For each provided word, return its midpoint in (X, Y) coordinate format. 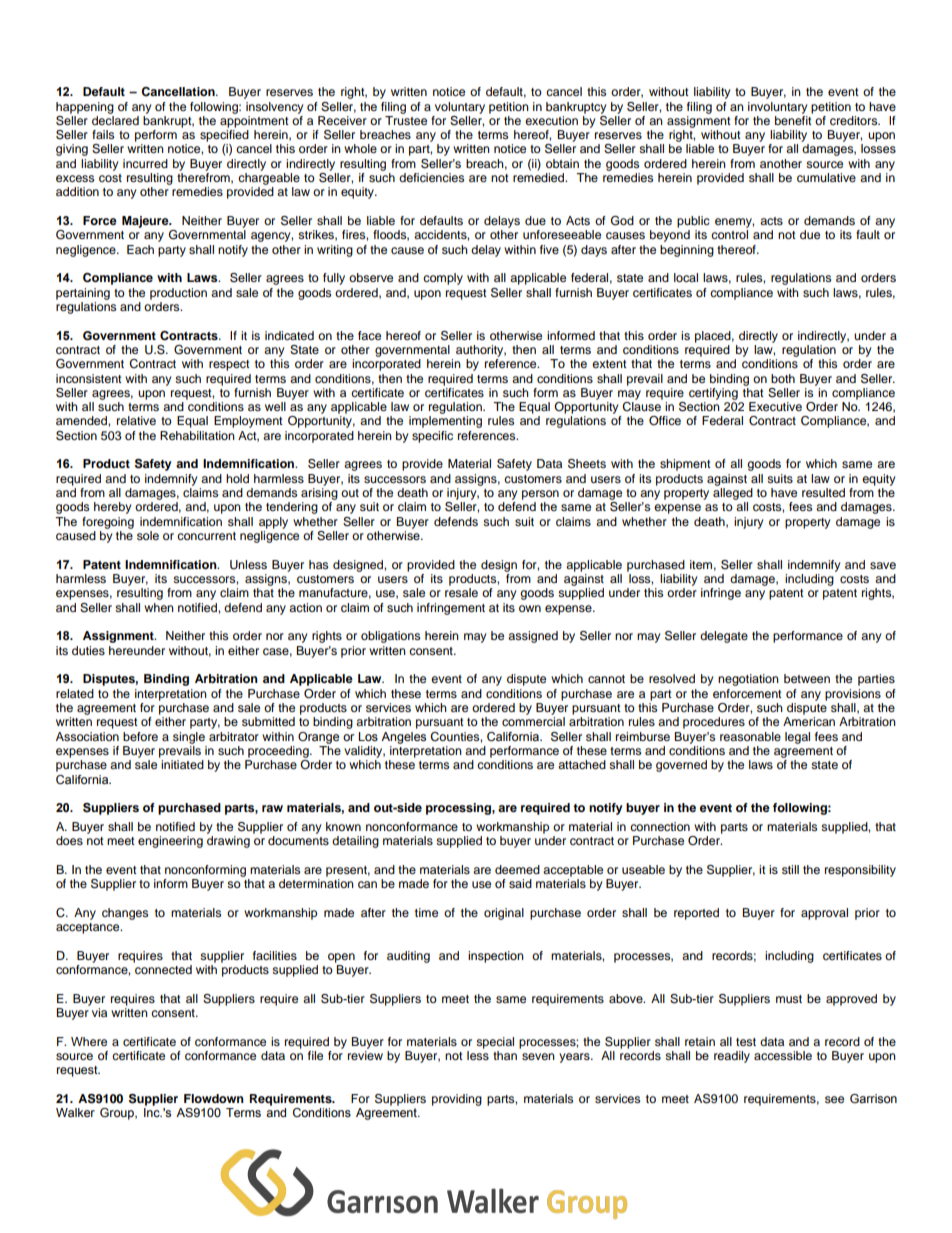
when (159, 607)
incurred (145, 163)
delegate (724, 637)
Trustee (406, 119)
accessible (783, 1055)
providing (457, 1100)
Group (118, 1114)
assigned (533, 637)
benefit (794, 119)
